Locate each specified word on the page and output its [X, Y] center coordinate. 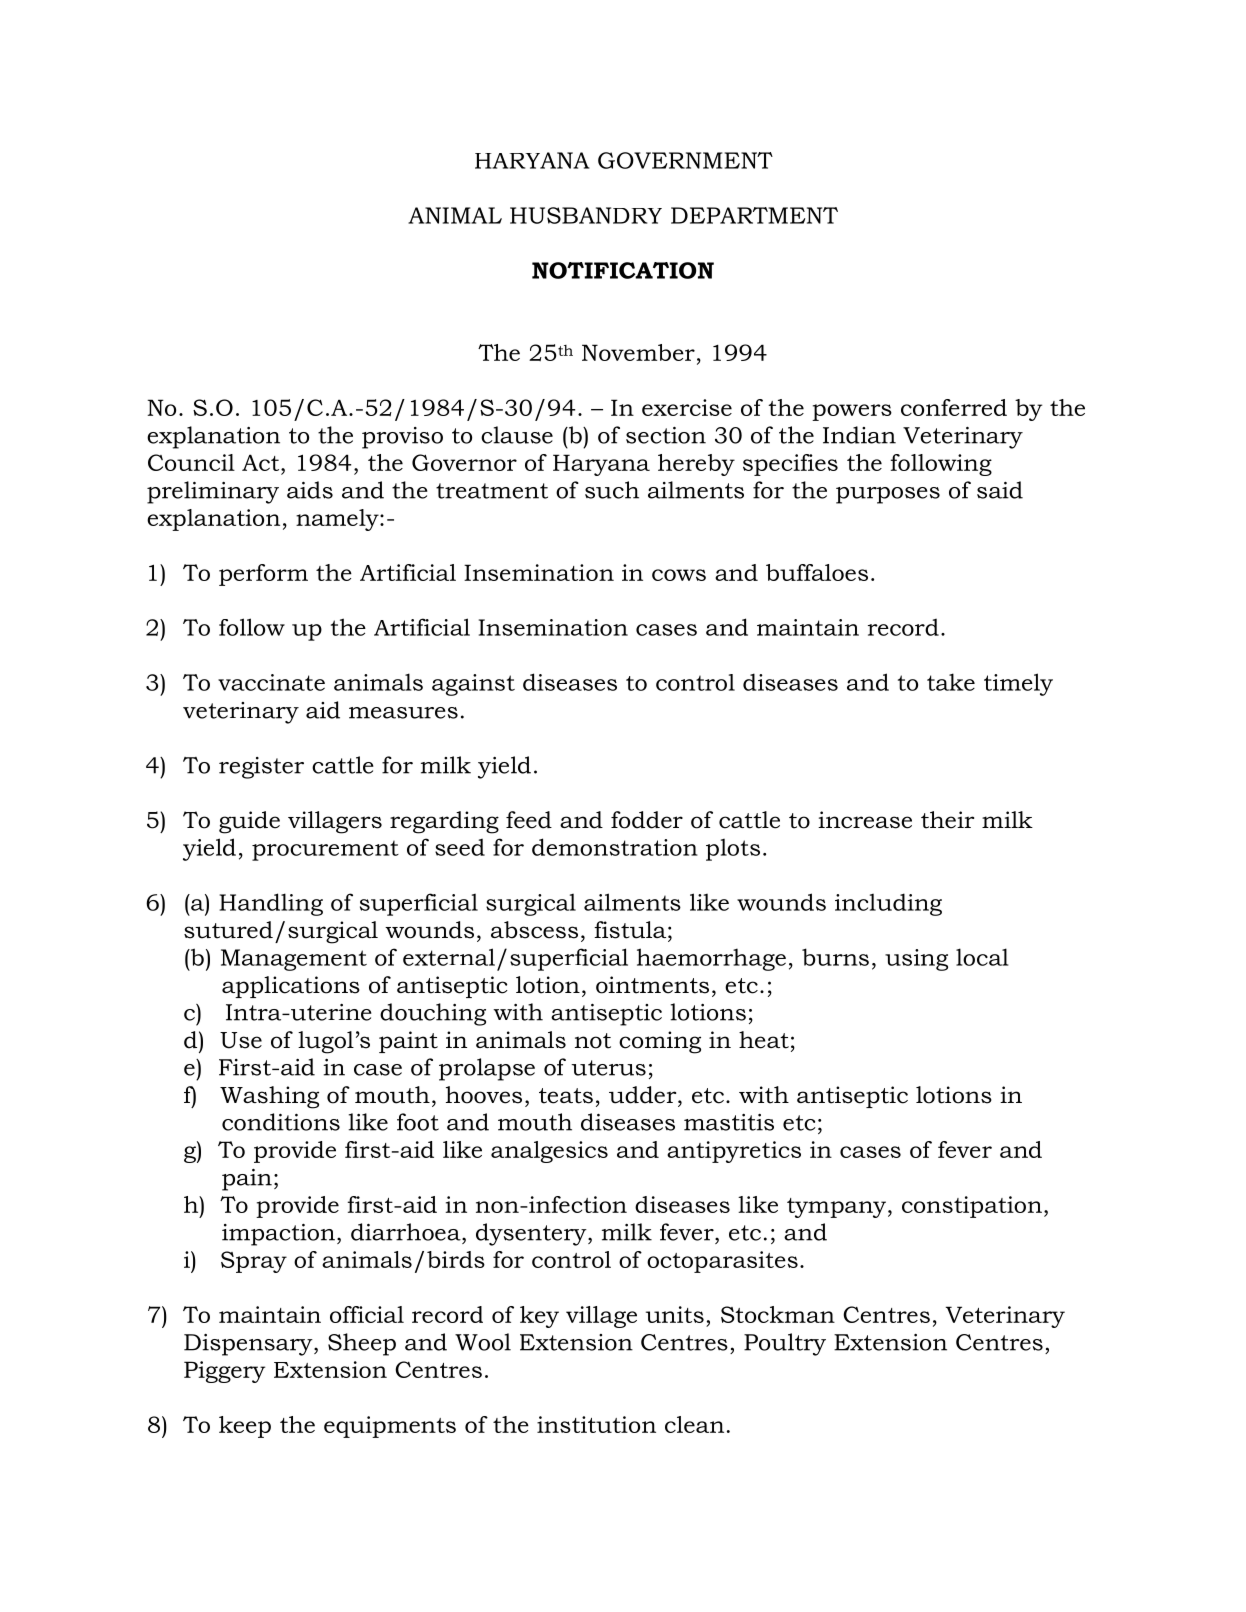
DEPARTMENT [754, 215]
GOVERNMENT [685, 160]
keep [245, 1427]
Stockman [778, 1314]
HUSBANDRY [586, 215]
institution [596, 1424]
